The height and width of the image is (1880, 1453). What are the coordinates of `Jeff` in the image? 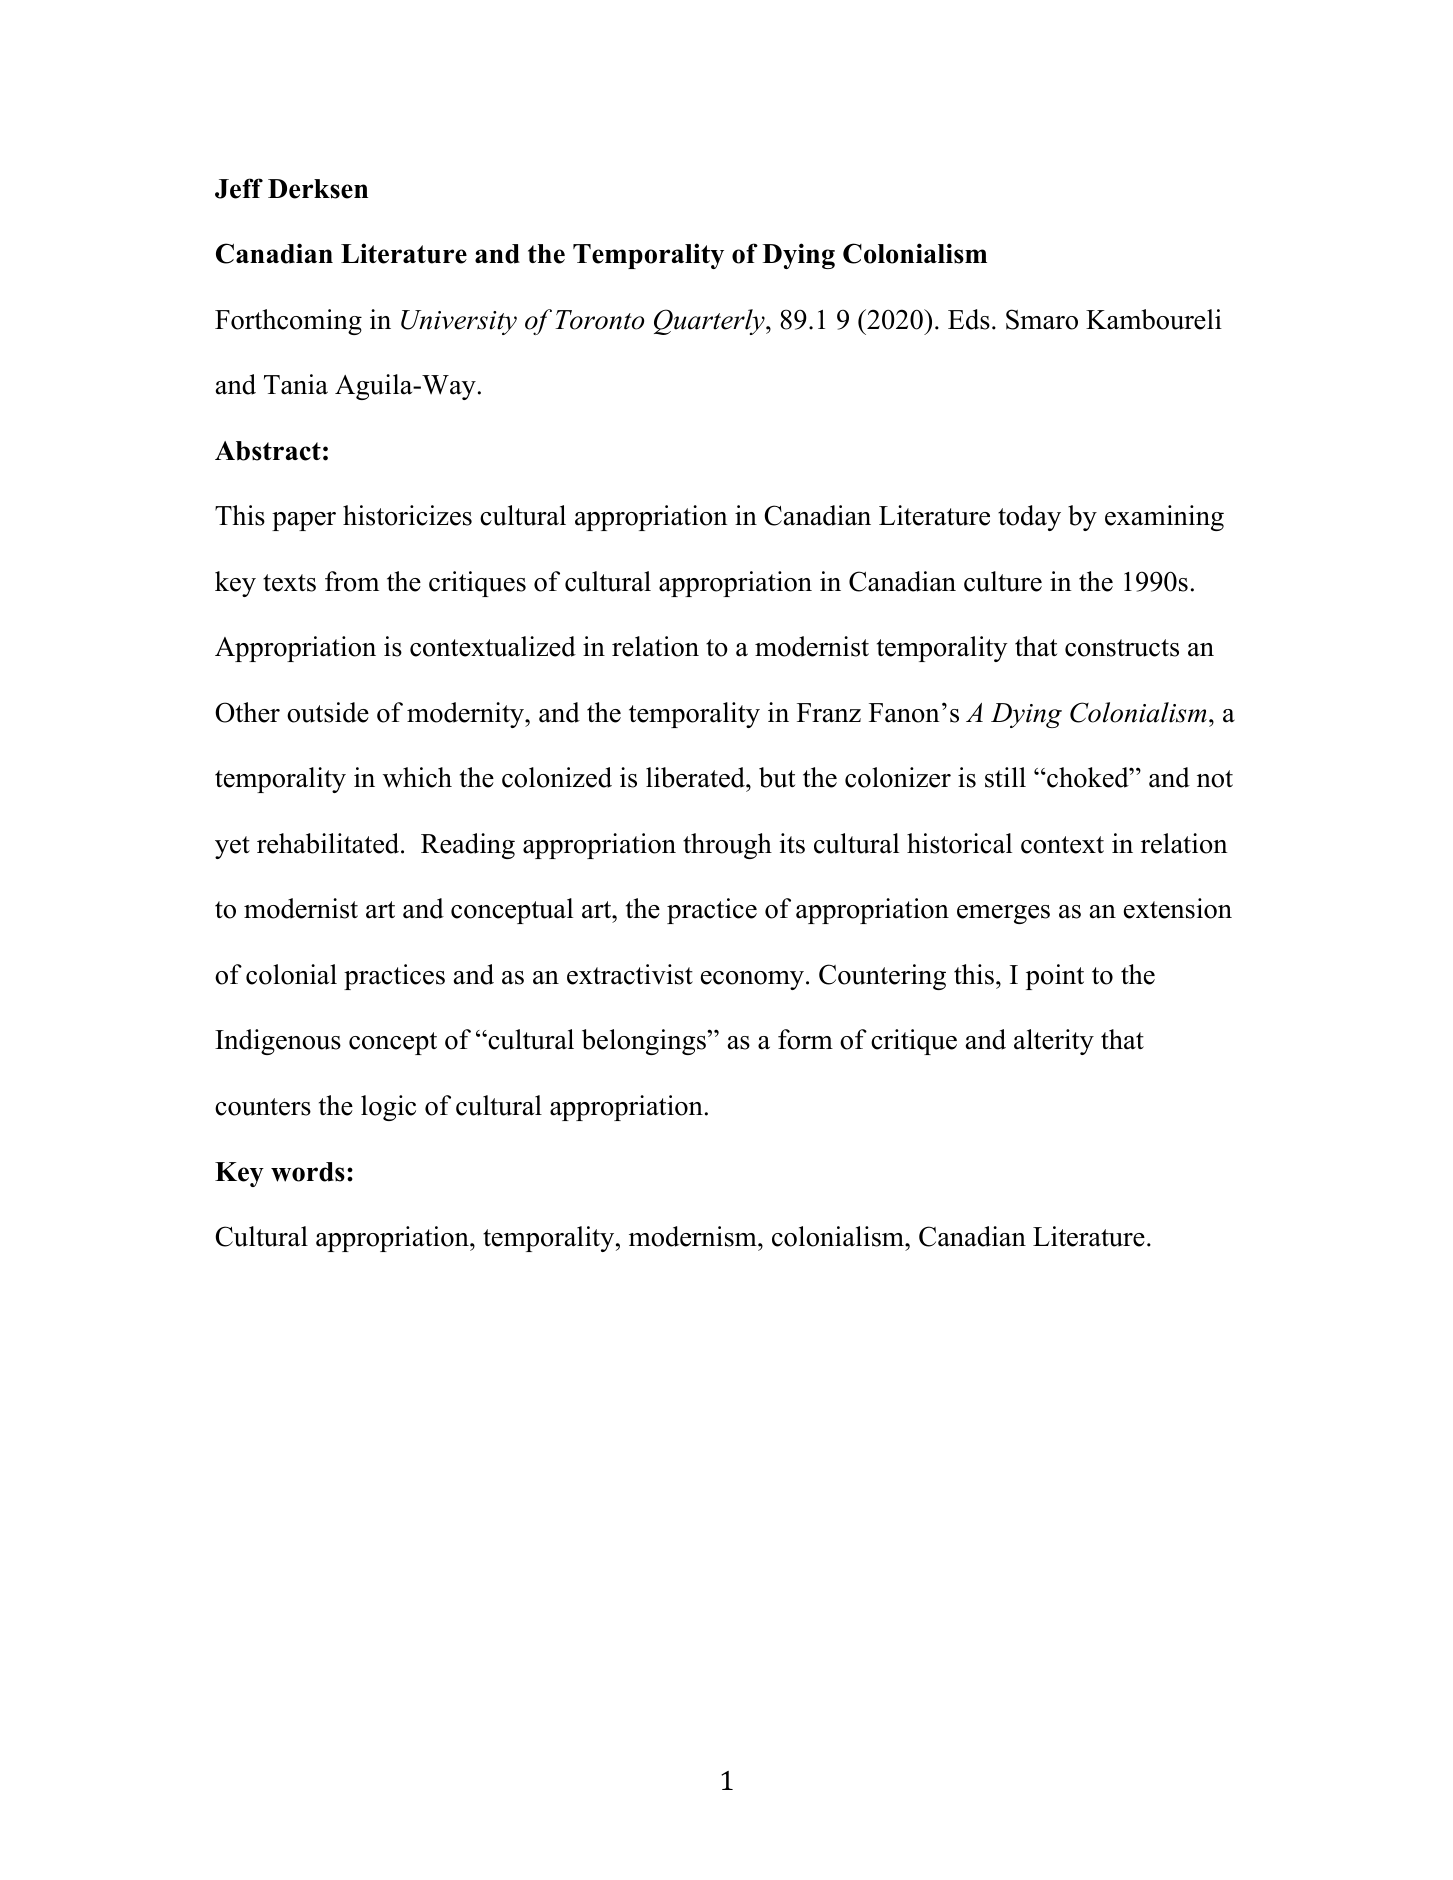 It's located at (239, 188).
